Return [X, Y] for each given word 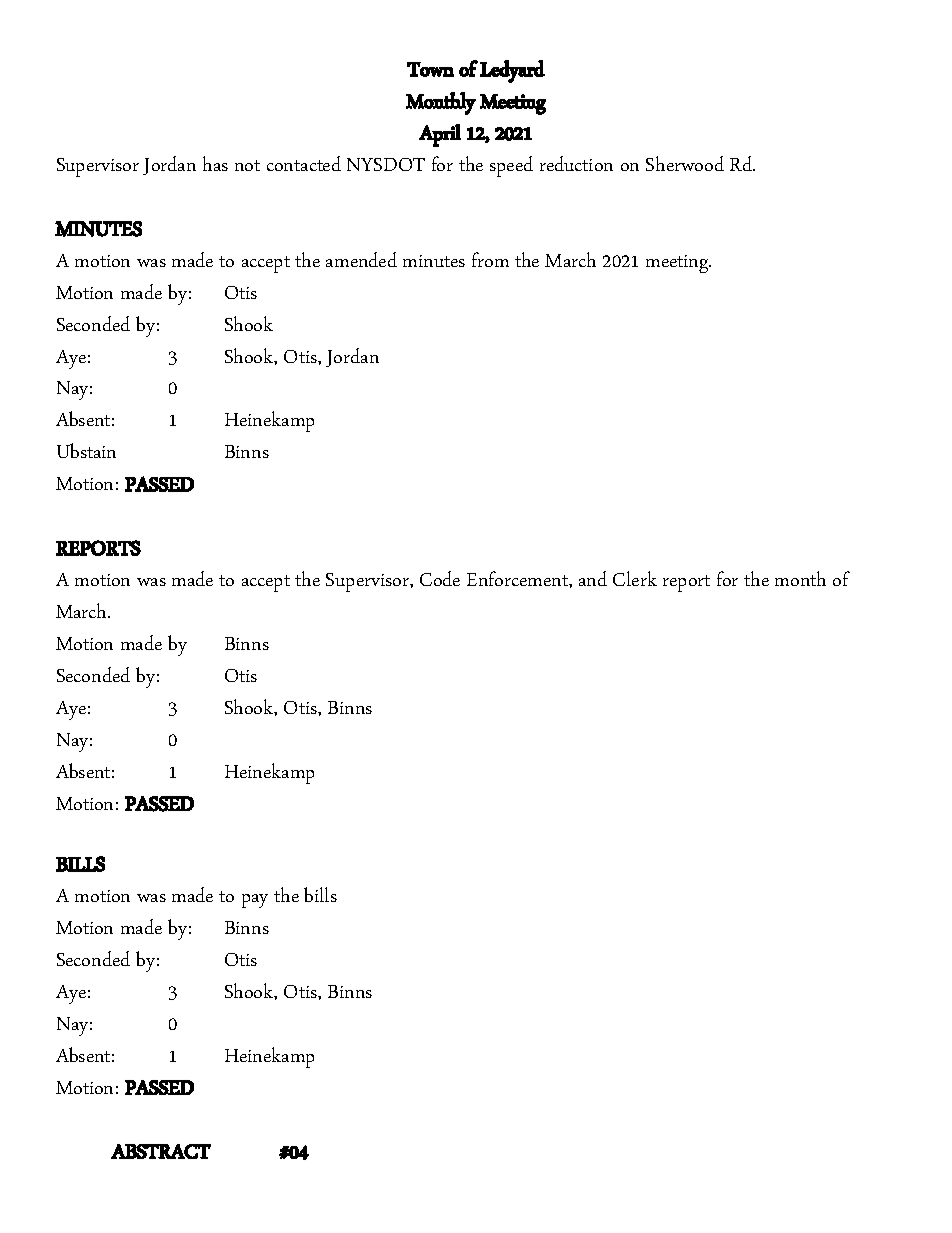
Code [440, 578]
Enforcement [518, 578]
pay [255, 901]
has [215, 163]
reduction [576, 163]
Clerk [635, 578]
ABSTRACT [161, 1151]
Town [430, 69]
